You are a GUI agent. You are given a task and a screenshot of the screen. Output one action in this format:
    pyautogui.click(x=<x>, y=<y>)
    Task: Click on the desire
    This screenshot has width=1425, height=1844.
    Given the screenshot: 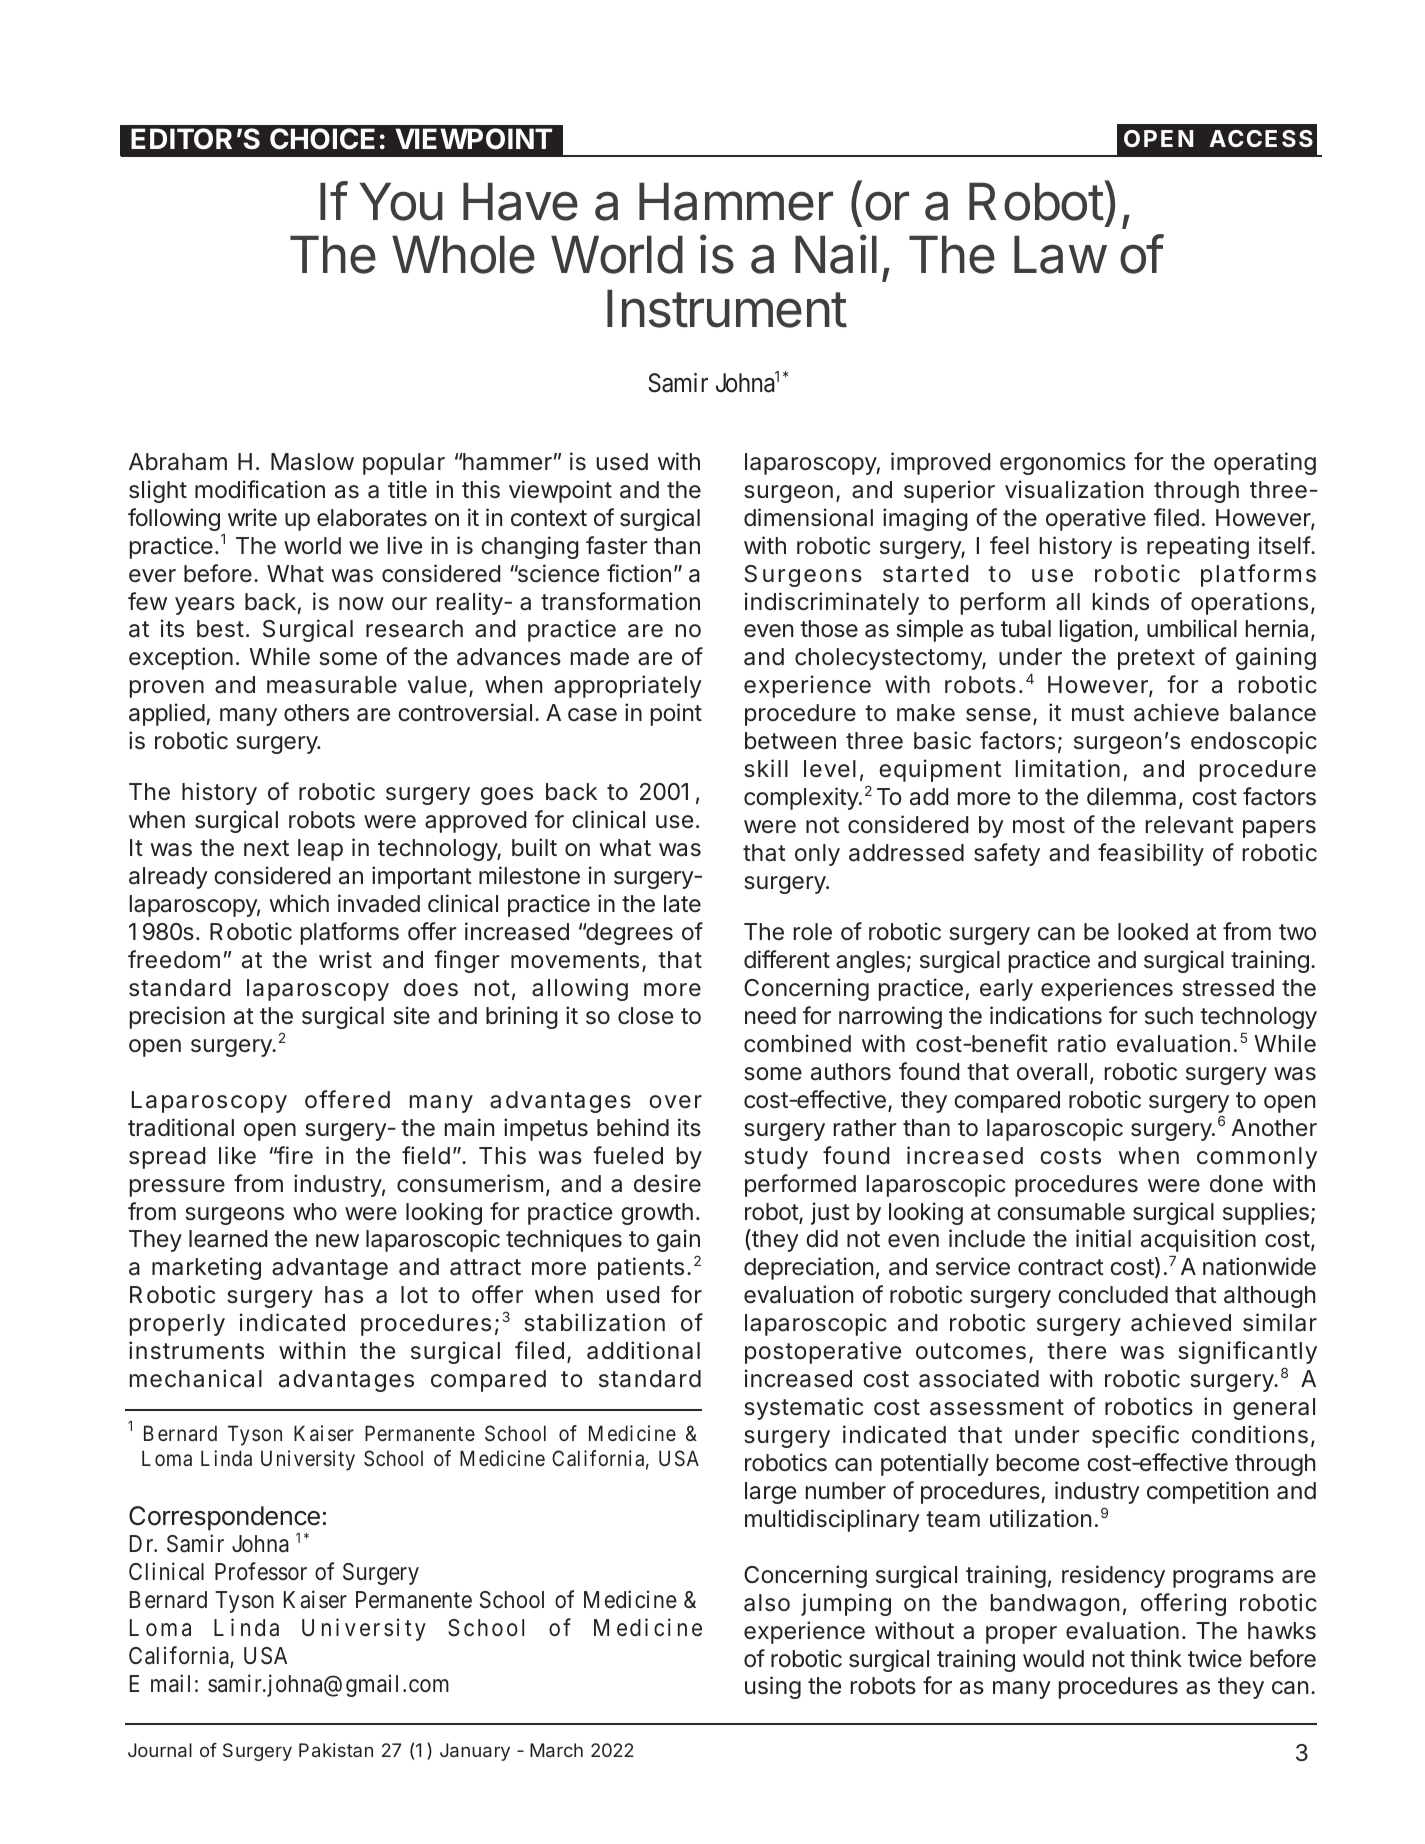 What is the action you would take?
    pyautogui.click(x=667, y=1183)
